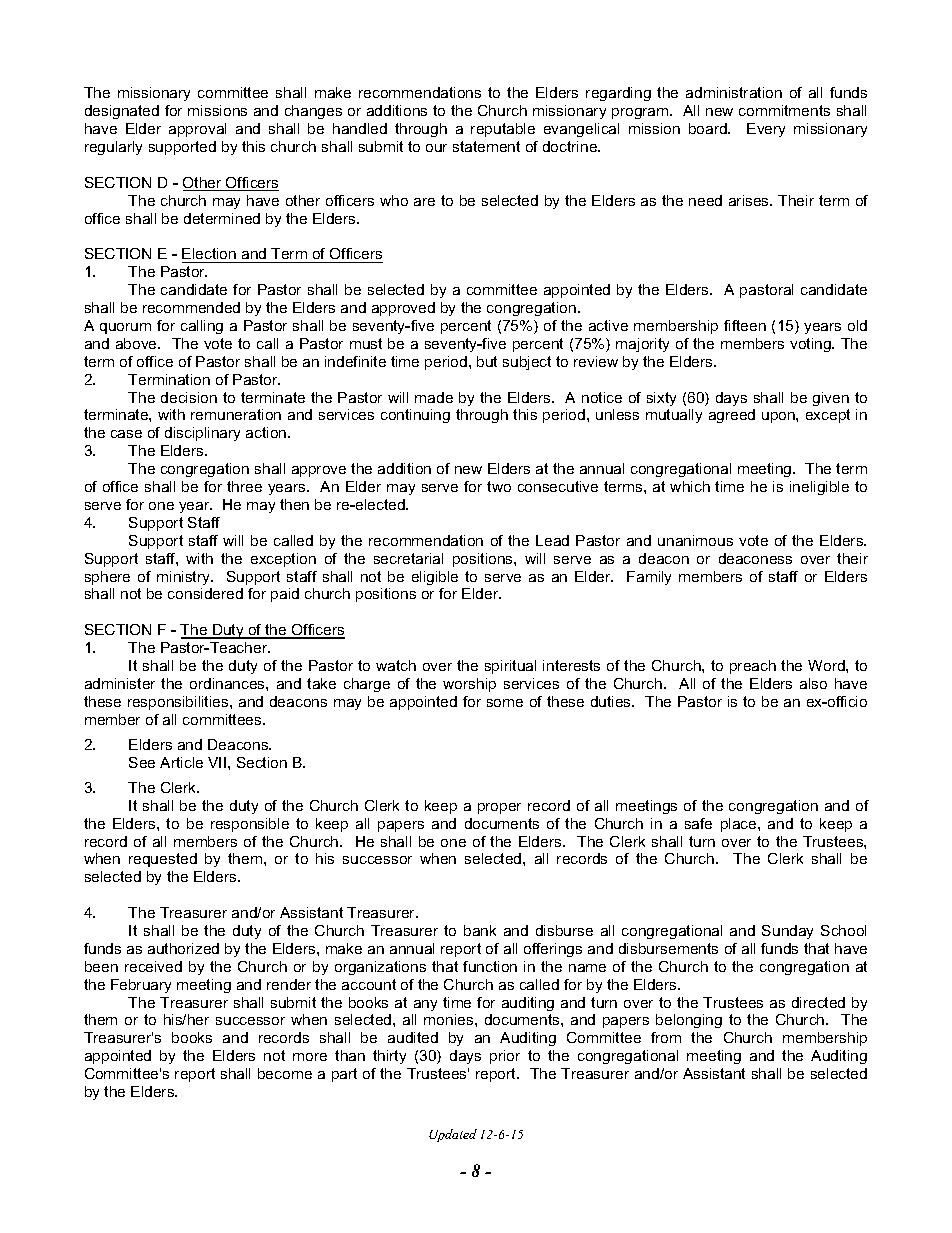  Describe the element at coordinates (510, 667) in the screenshot. I see `spiritual` at that location.
